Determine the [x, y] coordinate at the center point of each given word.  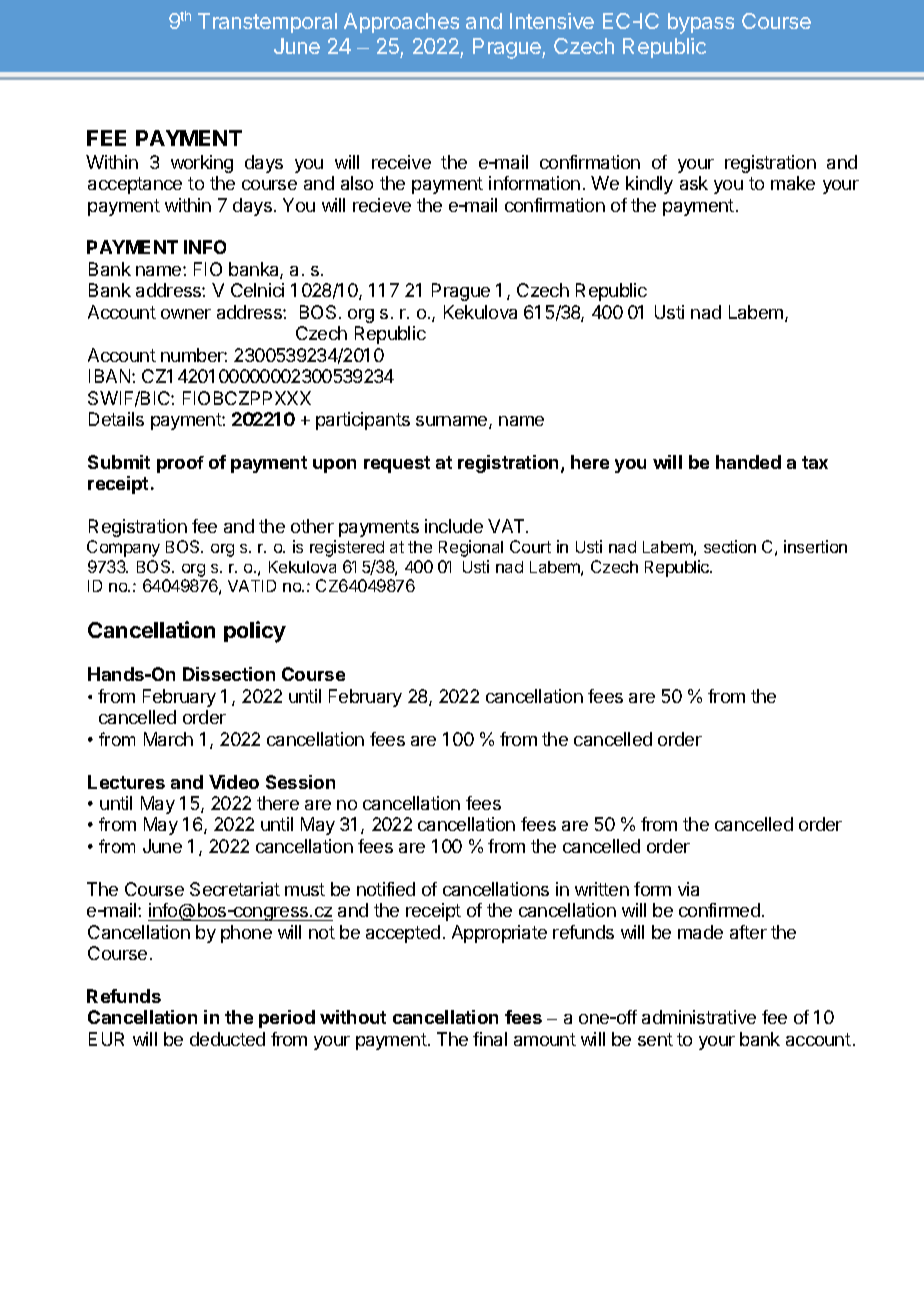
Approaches [401, 23]
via [688, 889]
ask [694, 183]
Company [123, 548]
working [202, 164]
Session [300, 782]
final [490, 1039]
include [454, 526]
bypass [701, 23]
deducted [227, 1039]
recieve [382, 205]
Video [234, 782]
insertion [815, 546]
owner [186, 314]
